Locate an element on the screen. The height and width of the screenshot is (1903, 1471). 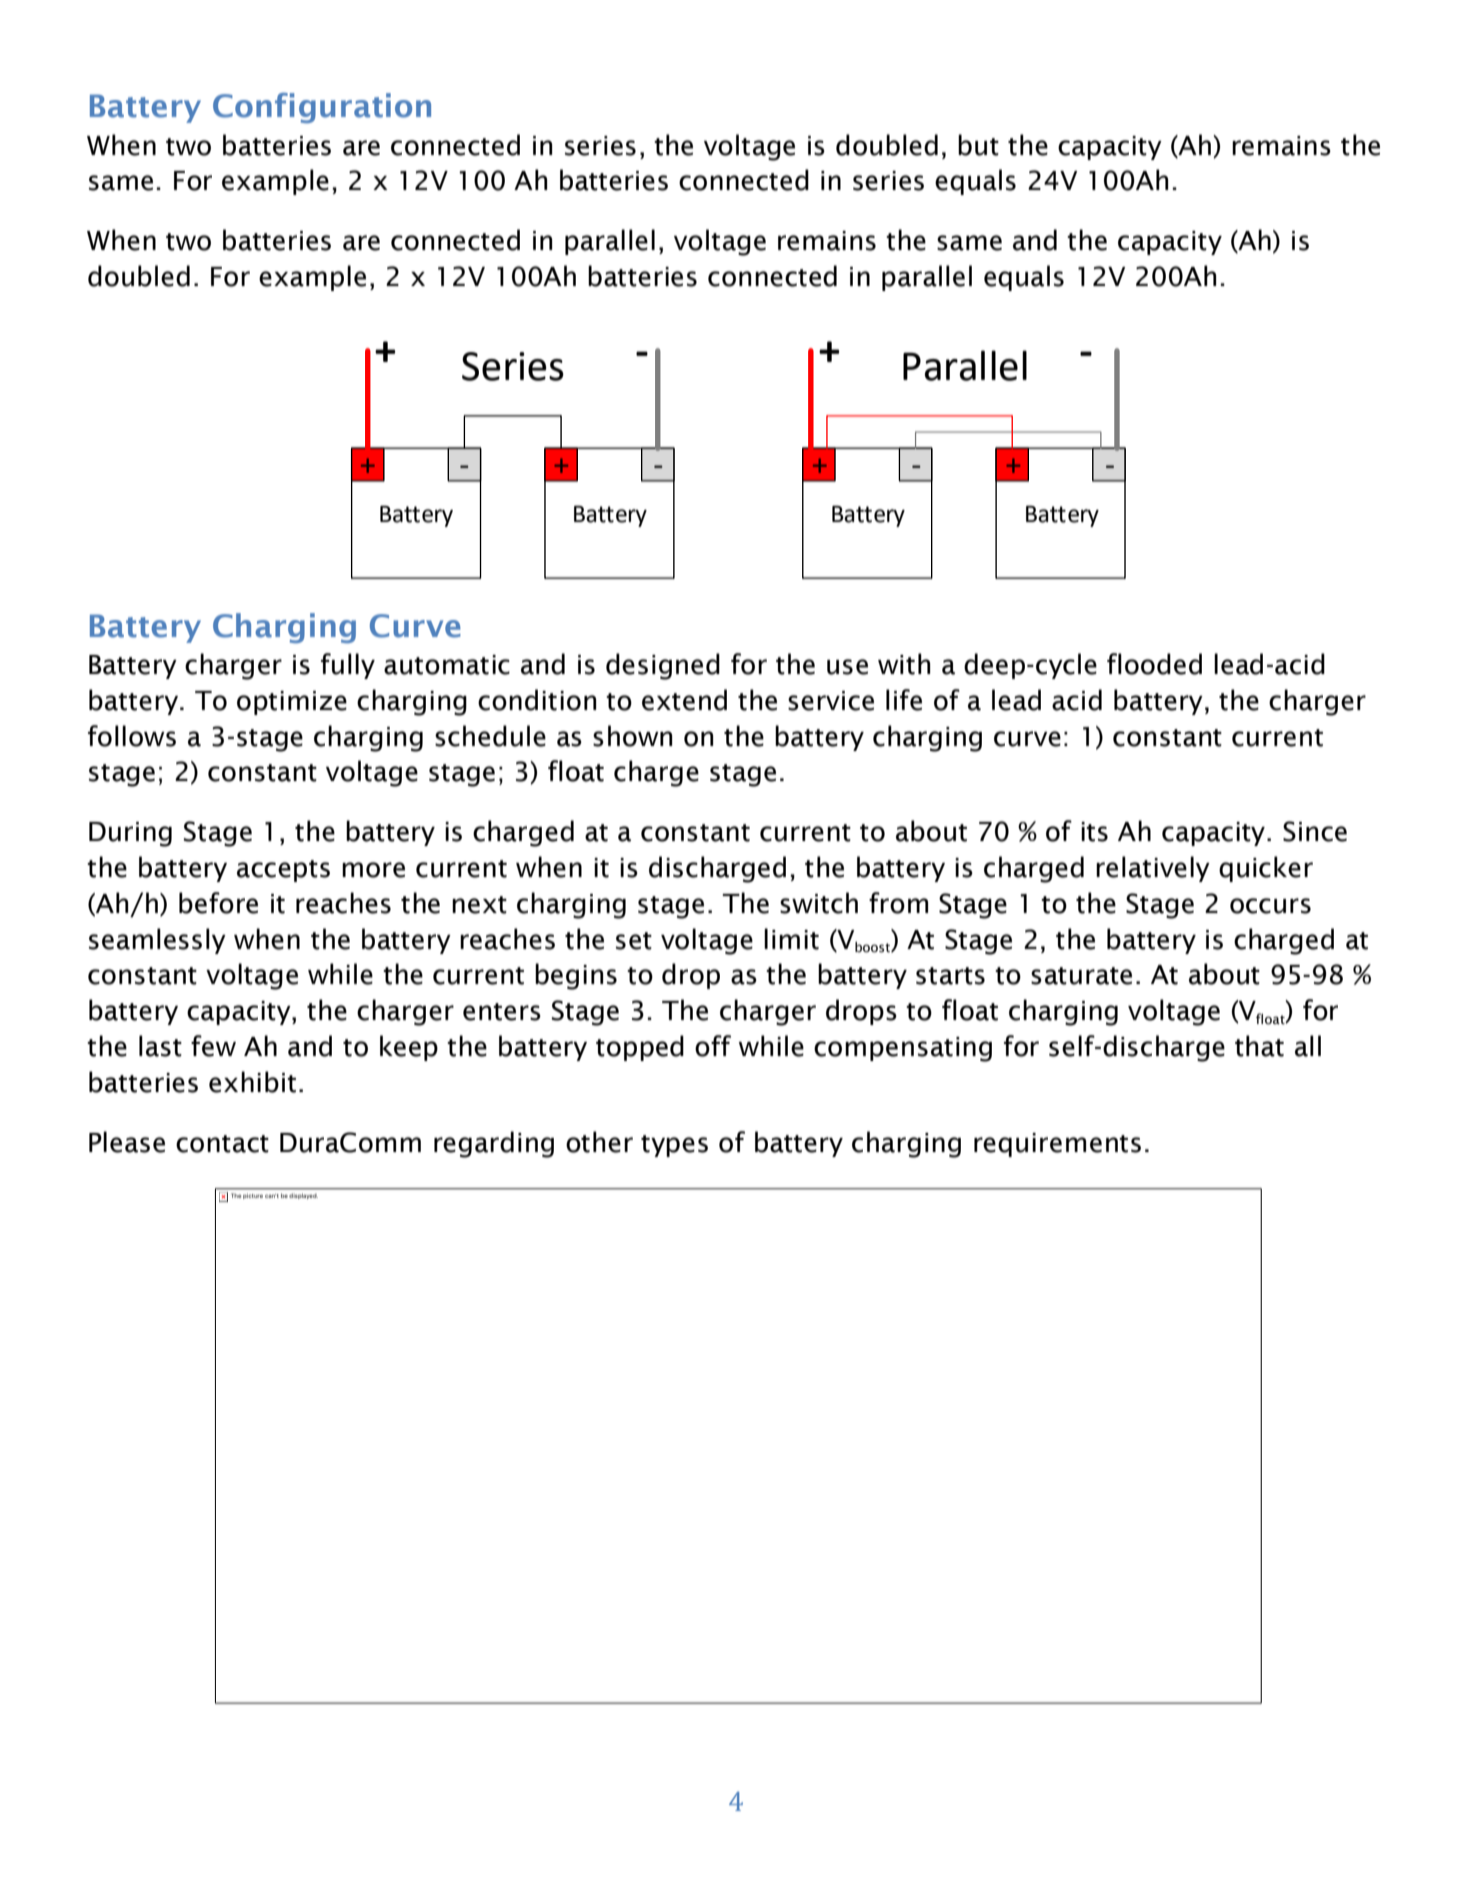
designed is located at coordinates (663, 666).
